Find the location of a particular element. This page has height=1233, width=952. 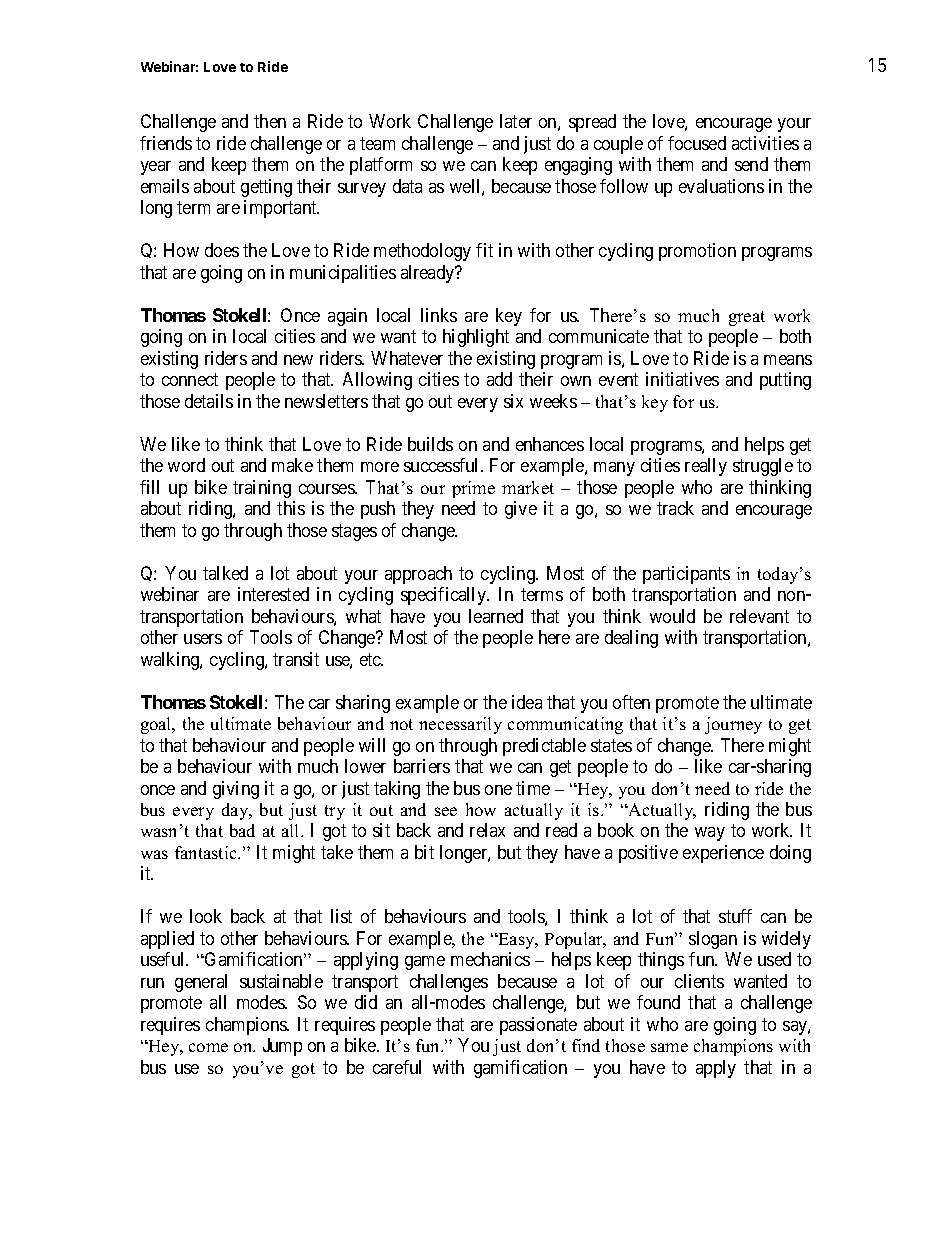

then is located at coordinates (270, 121).
